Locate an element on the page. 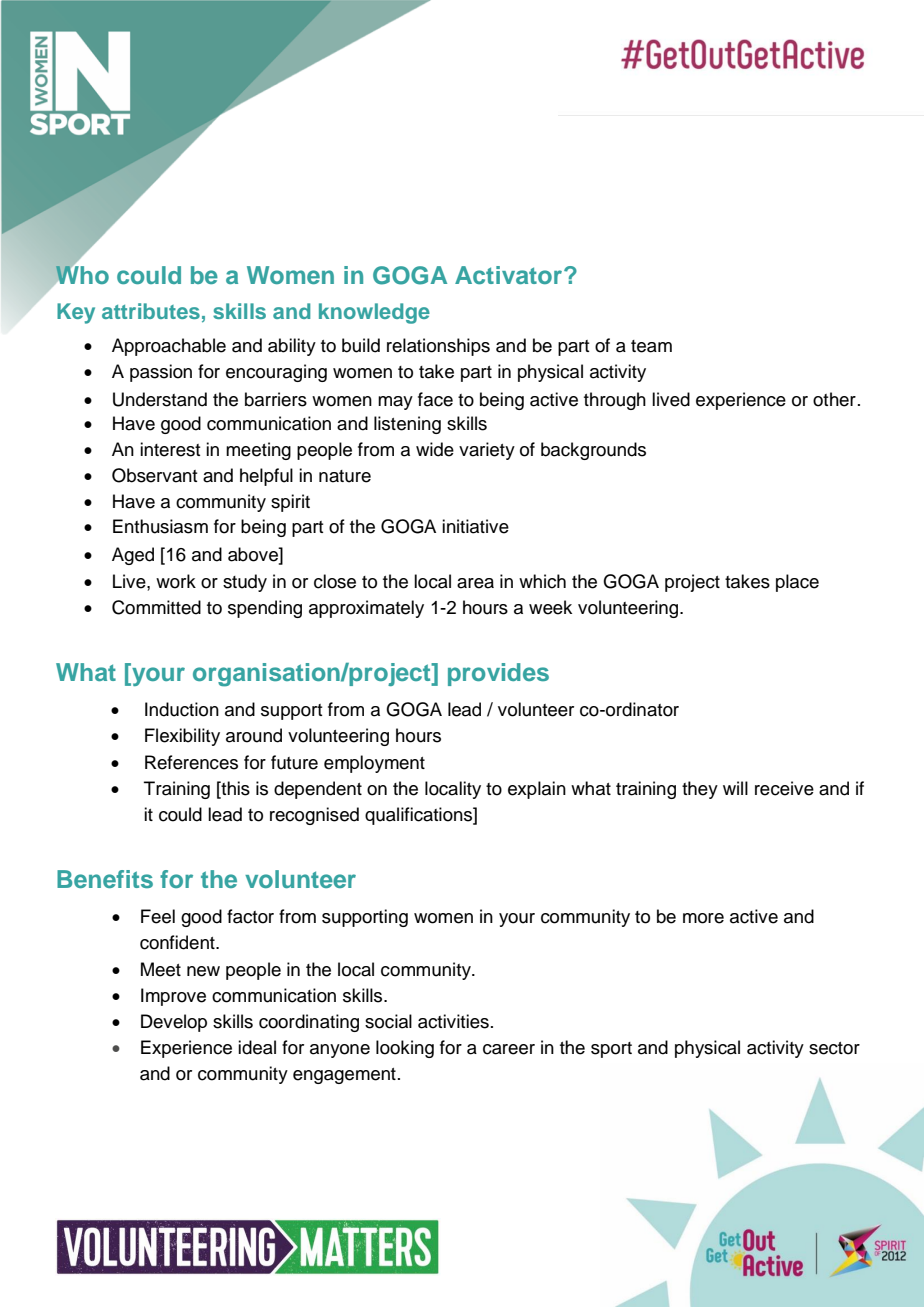 Image resolution: width=924 pixels, height=1307 pixels. team is located at coordinates (651, 346).
